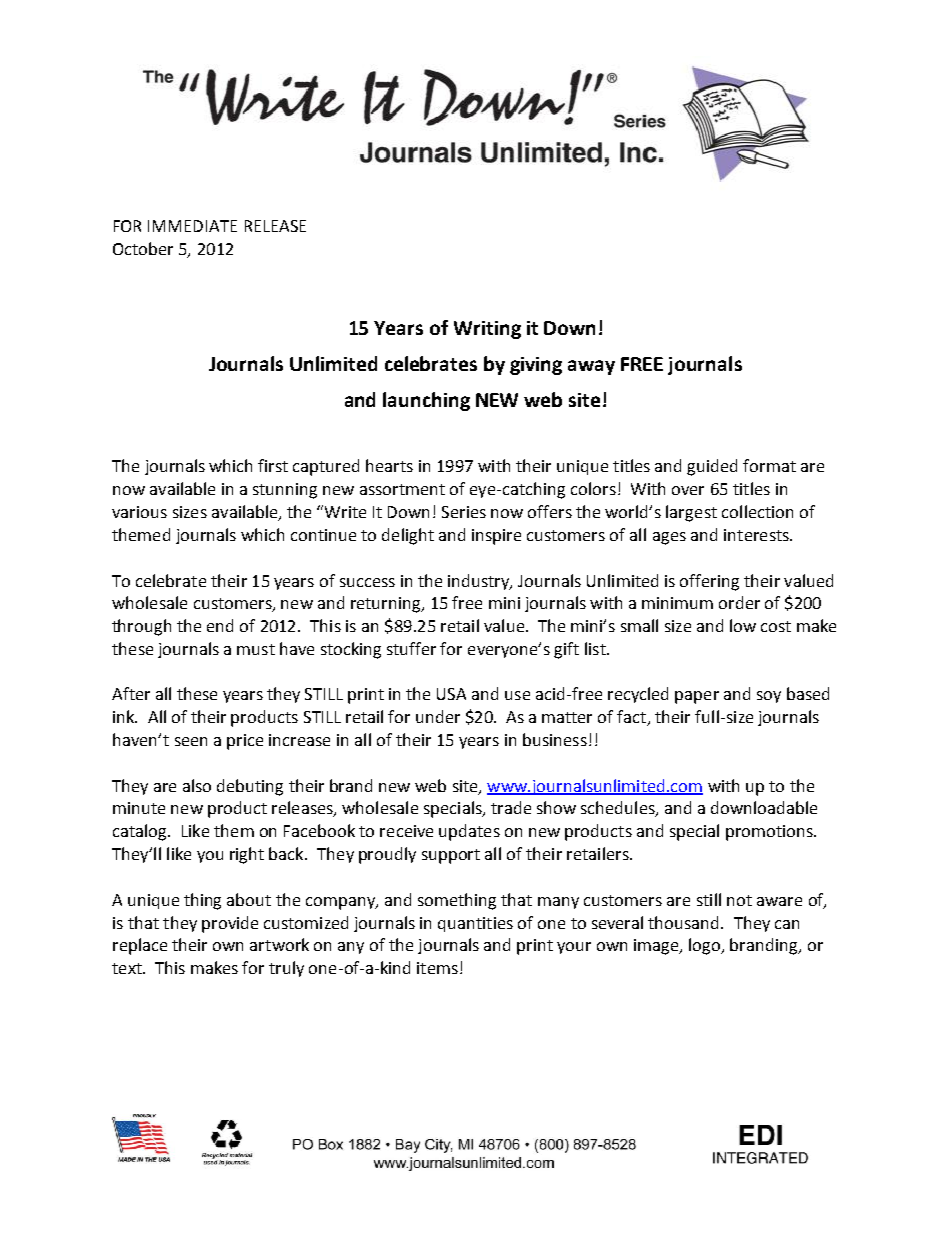 This screenshot has width=952, height=1233. What do you see at coordinates (480, 582) in the screenshot?
I see `industry` at bounding box center [480, 582].
